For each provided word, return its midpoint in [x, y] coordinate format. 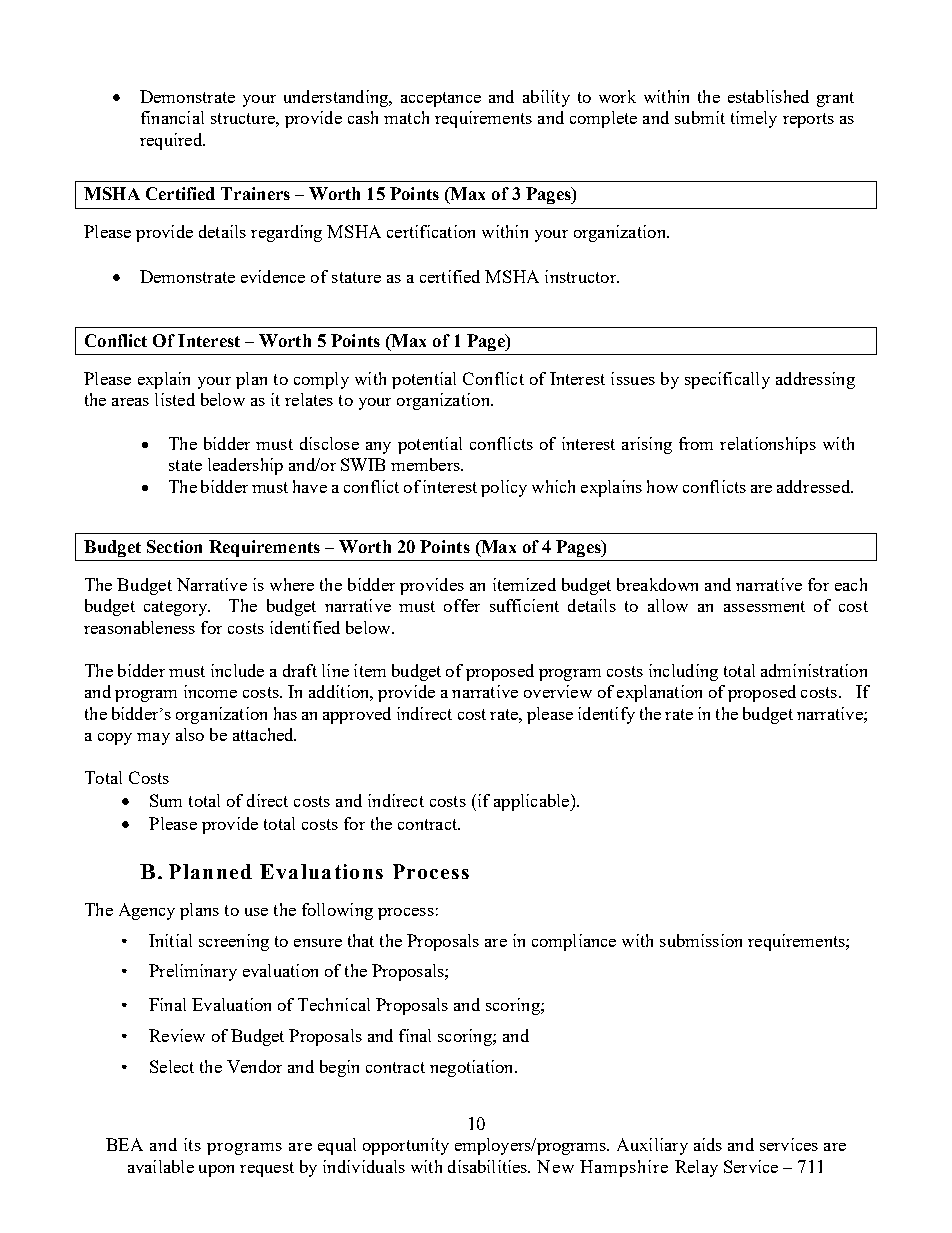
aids [708, 1144]
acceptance [441, 99]
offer [462, 605]
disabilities [488, 1166]
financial [172, 117]
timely [754, 119]
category [177, 608]
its [192, 1144]
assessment [764, 606]
